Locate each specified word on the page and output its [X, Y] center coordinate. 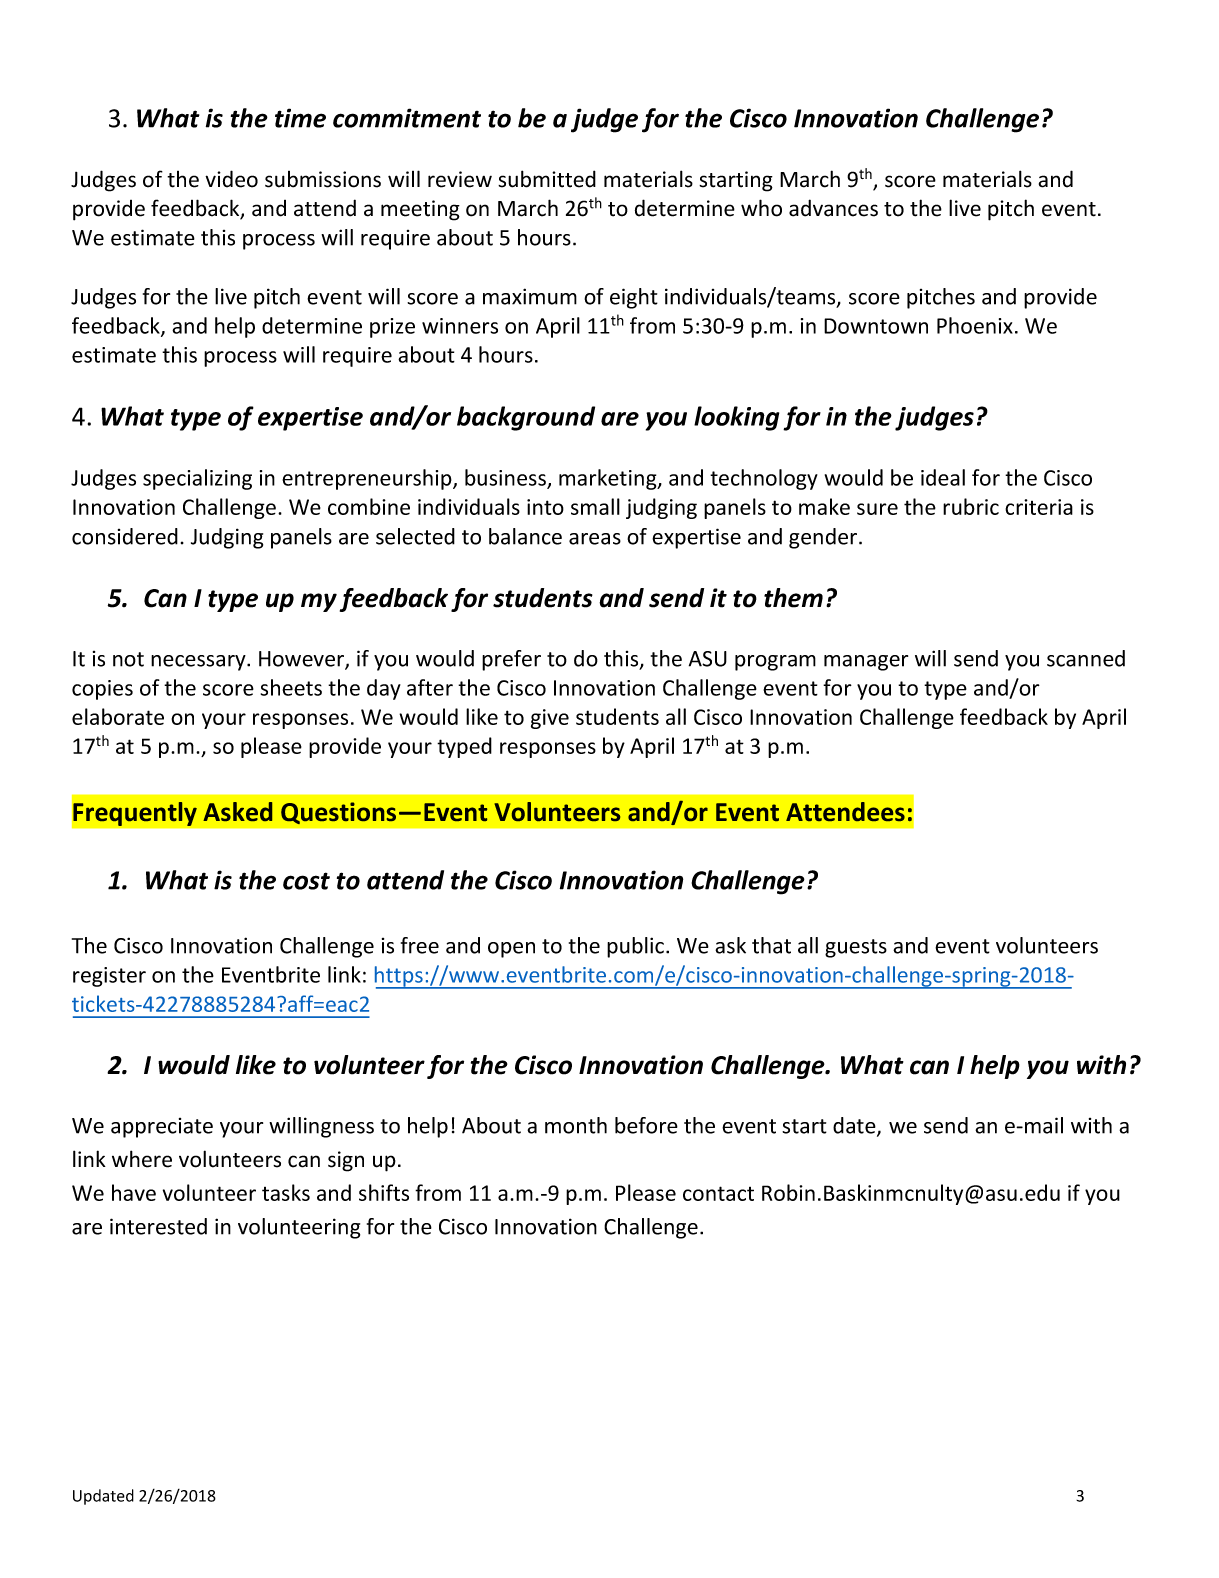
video [231, 179]
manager [866, 663]
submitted [547, 179]
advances [833, 208]
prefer [511, 660]
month [576, 1125]
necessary [199, 663]
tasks [286, 1192]
